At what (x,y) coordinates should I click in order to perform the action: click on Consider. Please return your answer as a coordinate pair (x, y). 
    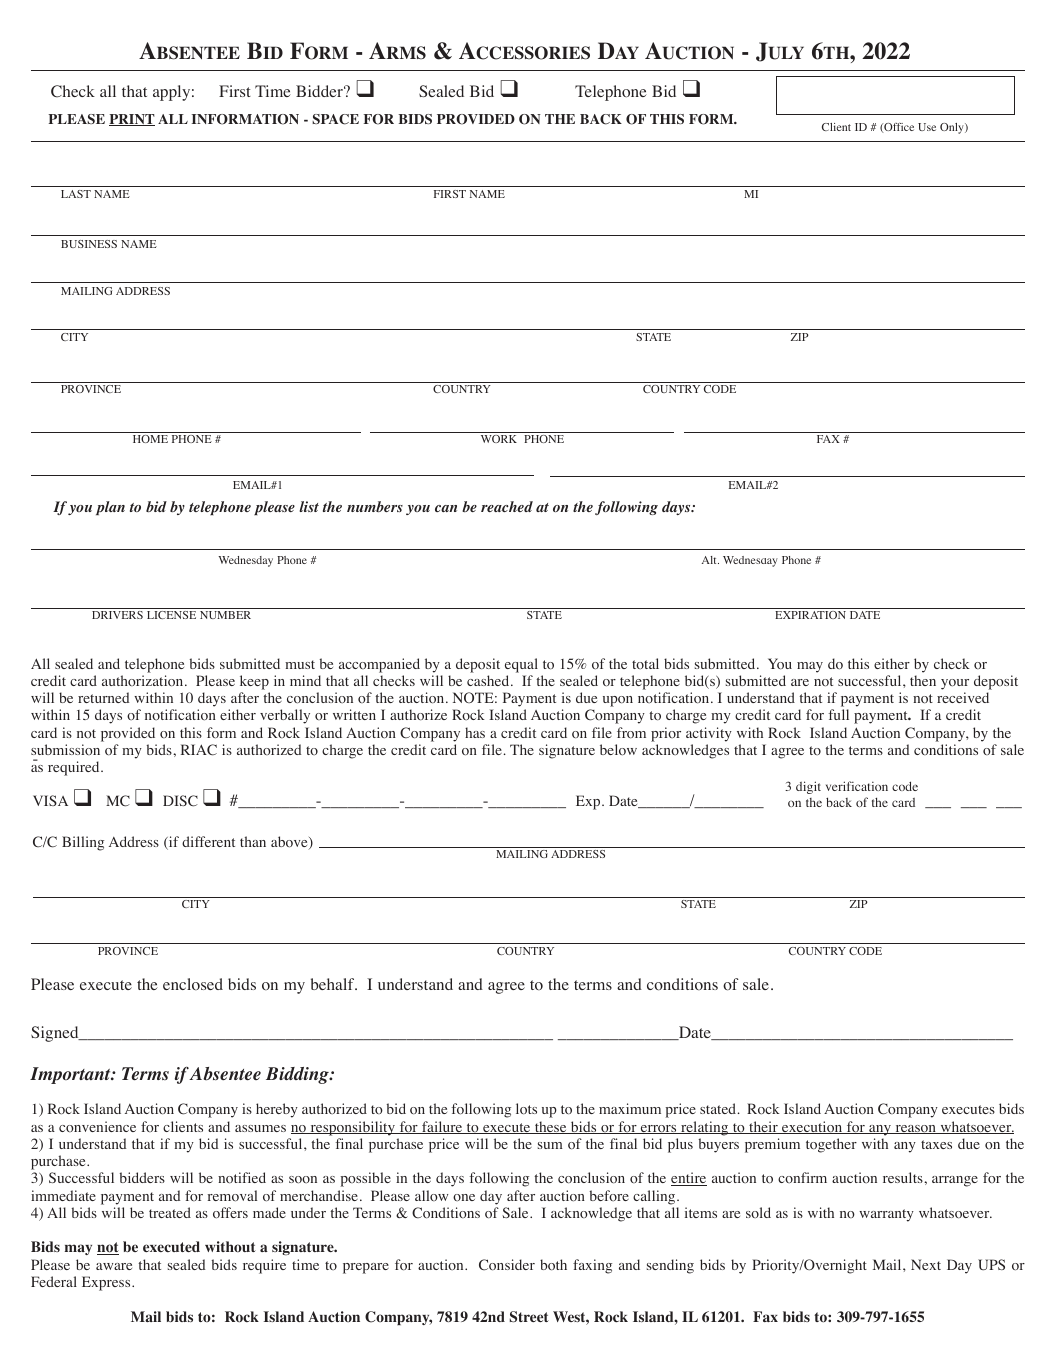
    Looking at the image, I should click on (507, 1265).
